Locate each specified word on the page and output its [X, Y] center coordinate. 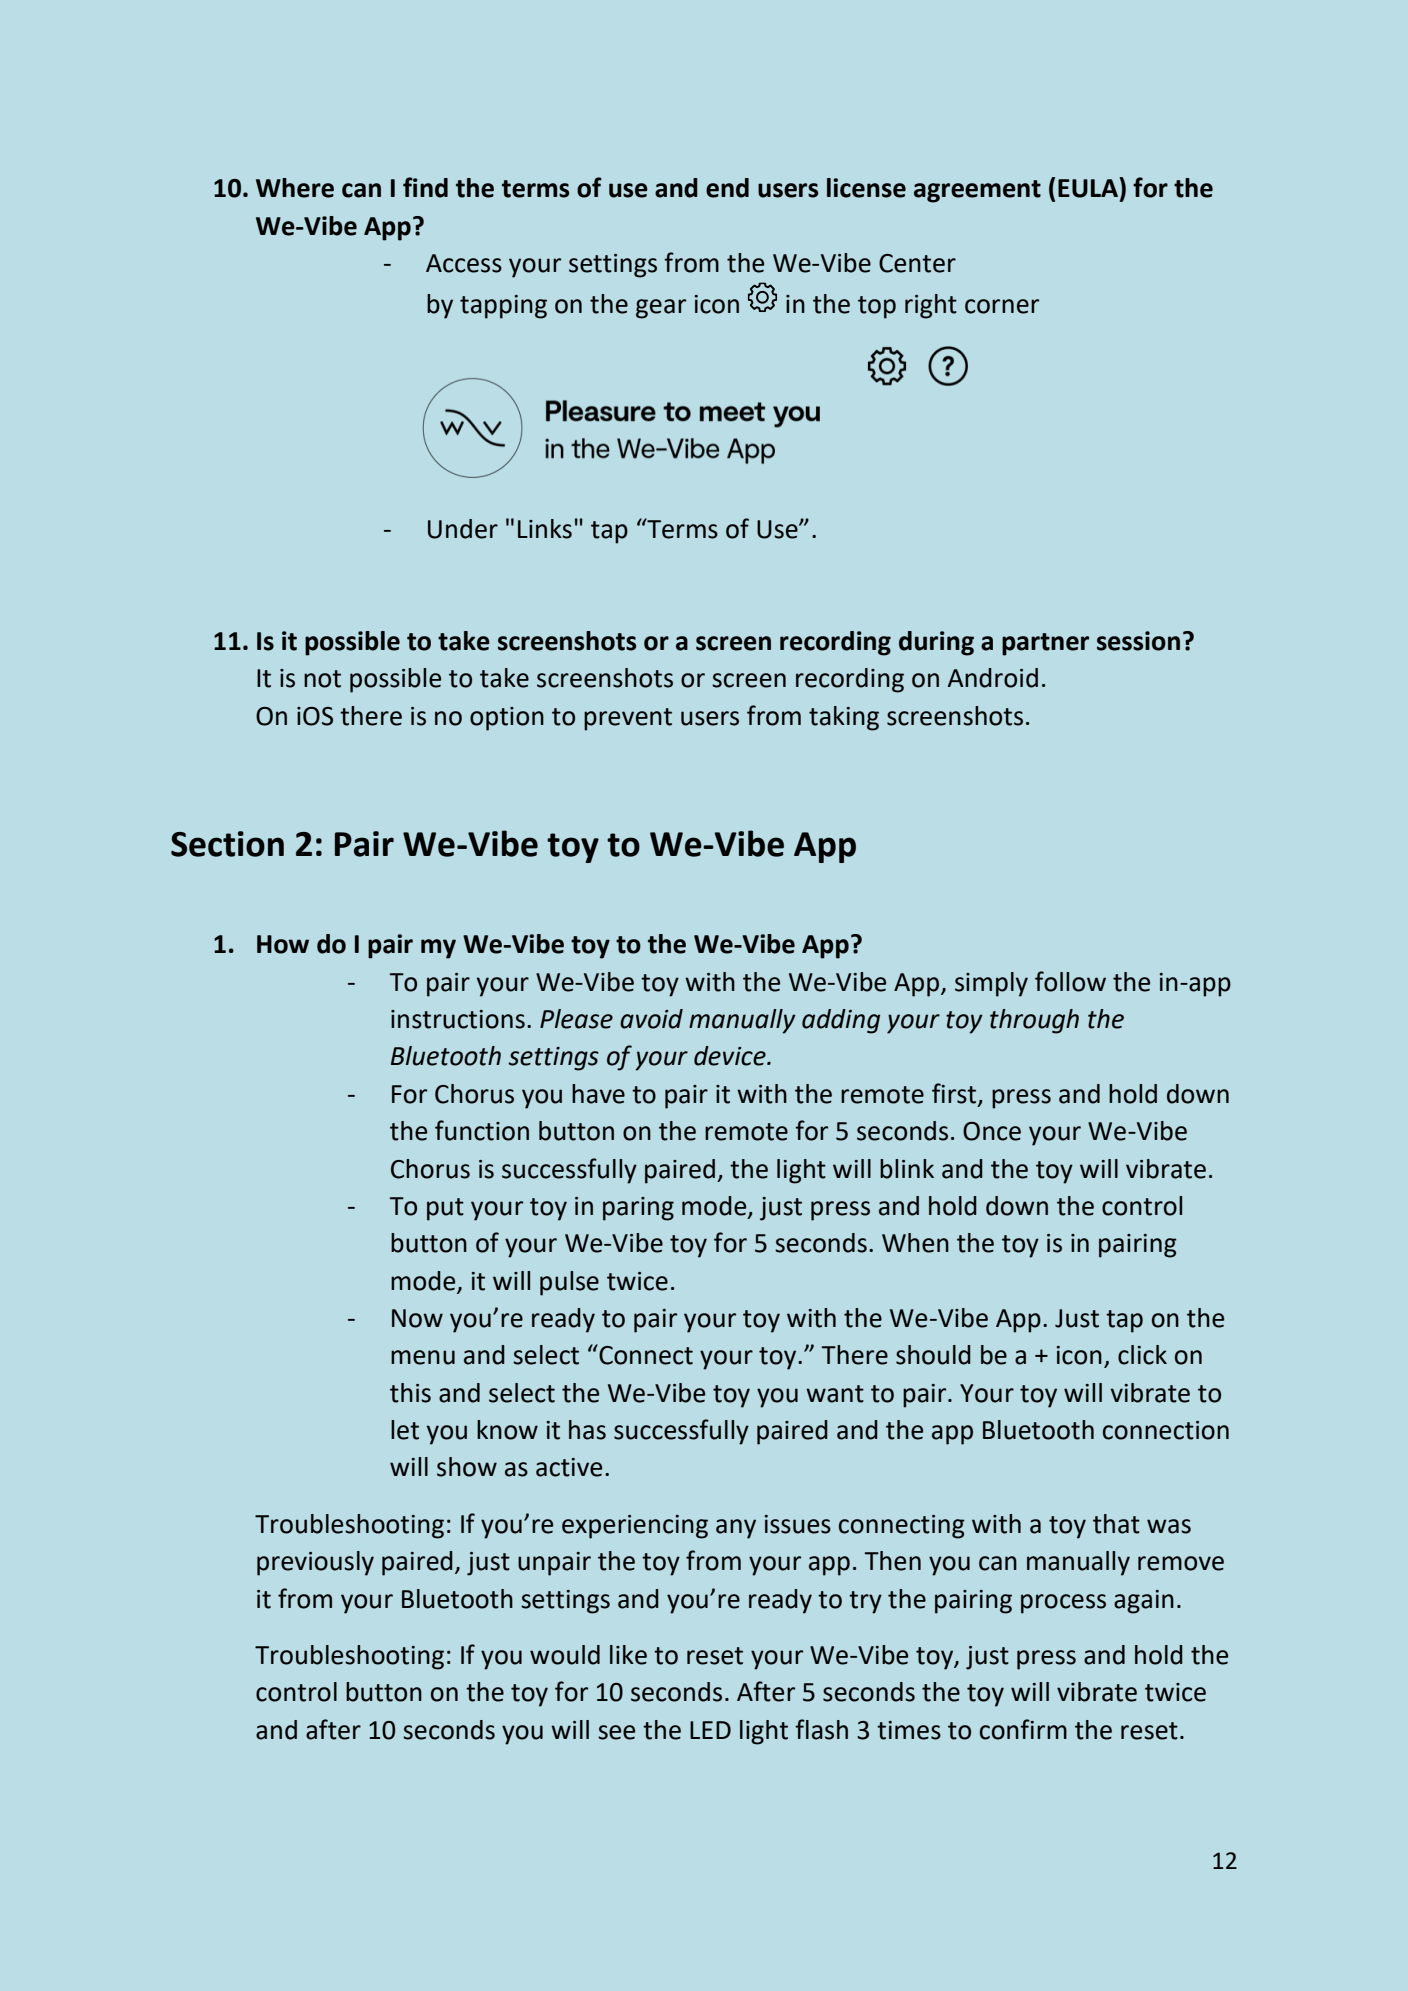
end [727, 188]
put [445, 1209]
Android [993, 678]
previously [315, 1563]
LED [710, 1730]
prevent [628, 719]
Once [992, 1131]
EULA [1089, 187]
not [322, 679]
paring [638, 1209]
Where [295, 188]
